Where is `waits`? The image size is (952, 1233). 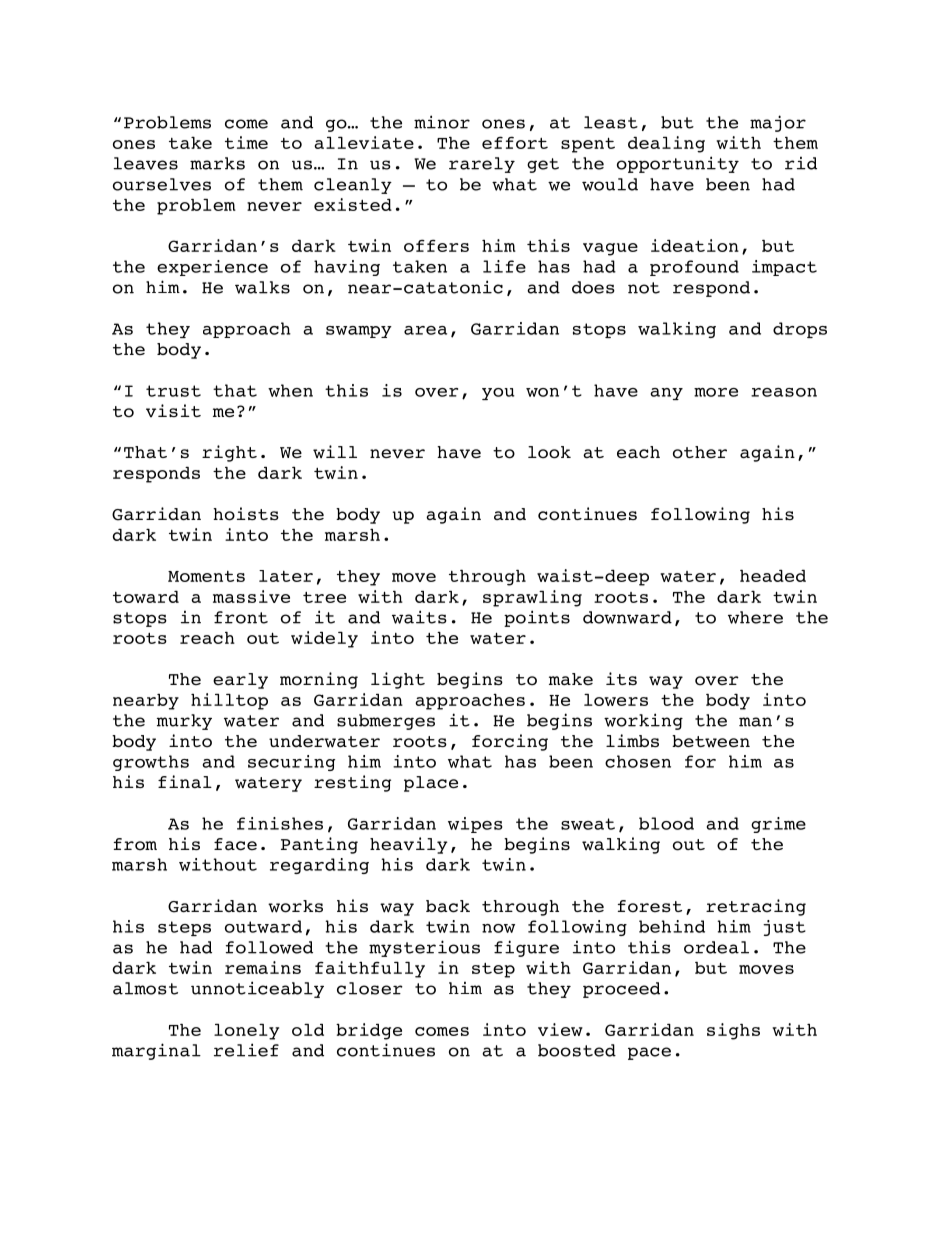 waits is located at coordinates (419, 617).
